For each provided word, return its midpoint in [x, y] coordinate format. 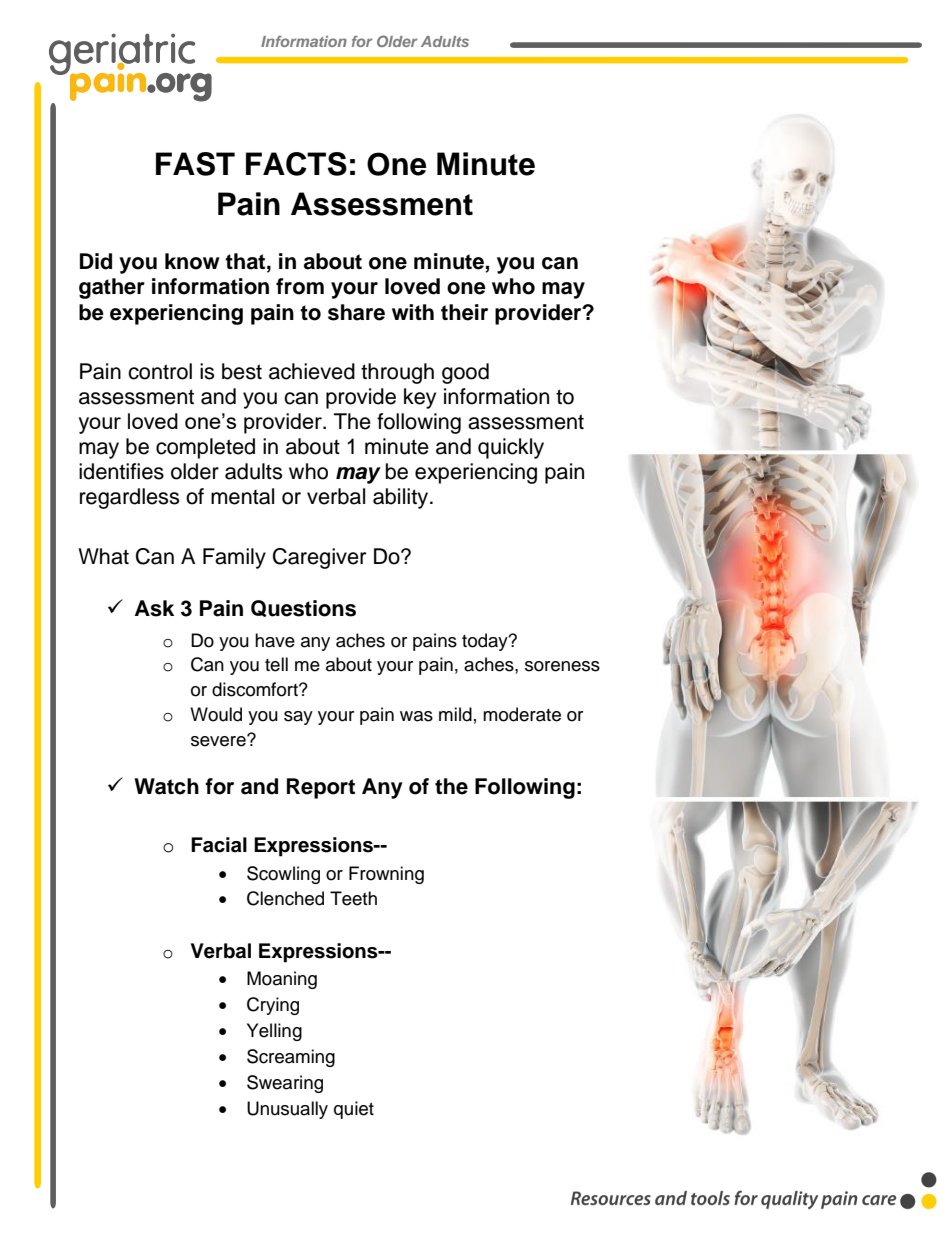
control [160, 371]
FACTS [296, 164]
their [464, 312]
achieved [312, 371]
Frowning [386, 875]
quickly [511, 448]
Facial [219, 845]
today [486, 642]
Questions [303, 608]
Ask [154, 608]
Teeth [353, 898]
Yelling [274, 1032]
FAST [195, 164]
